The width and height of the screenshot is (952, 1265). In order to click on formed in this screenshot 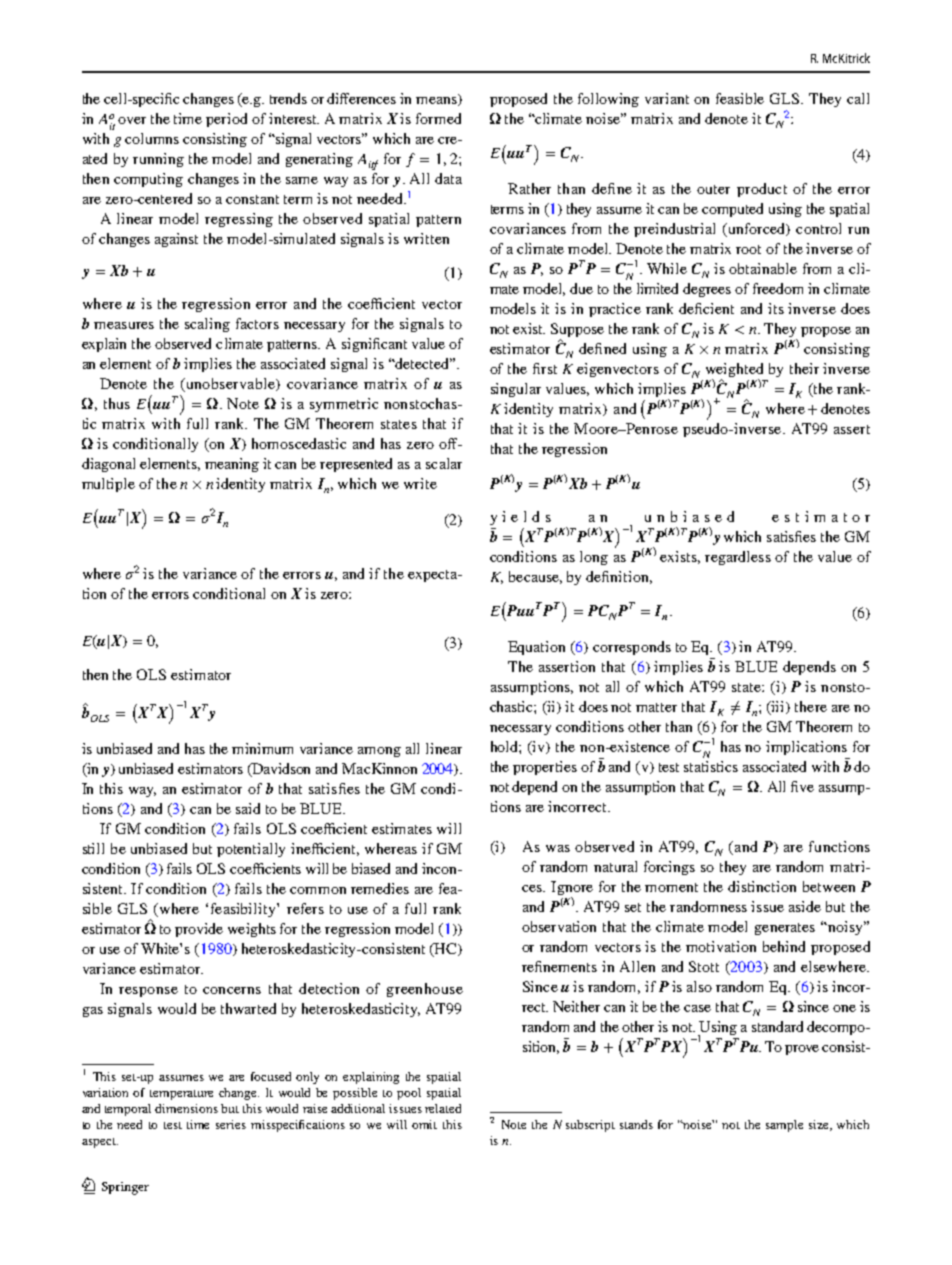, I will do `click(438, 118)`.
